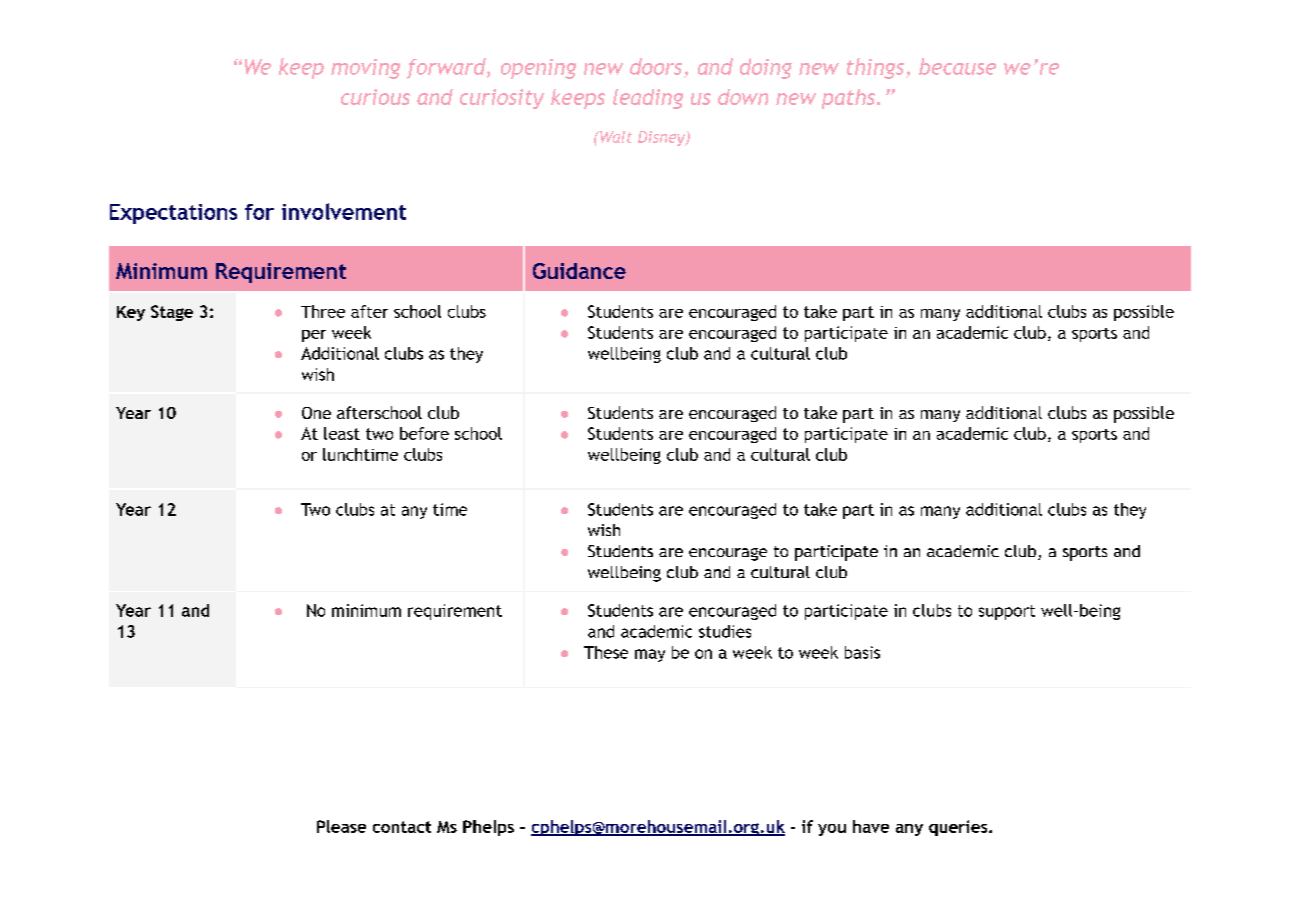 The height and width of the page is (924, 1307). What do you see at coordinates (365, 69) in the page?
I see `moving` at bounding box center [365, 69].
